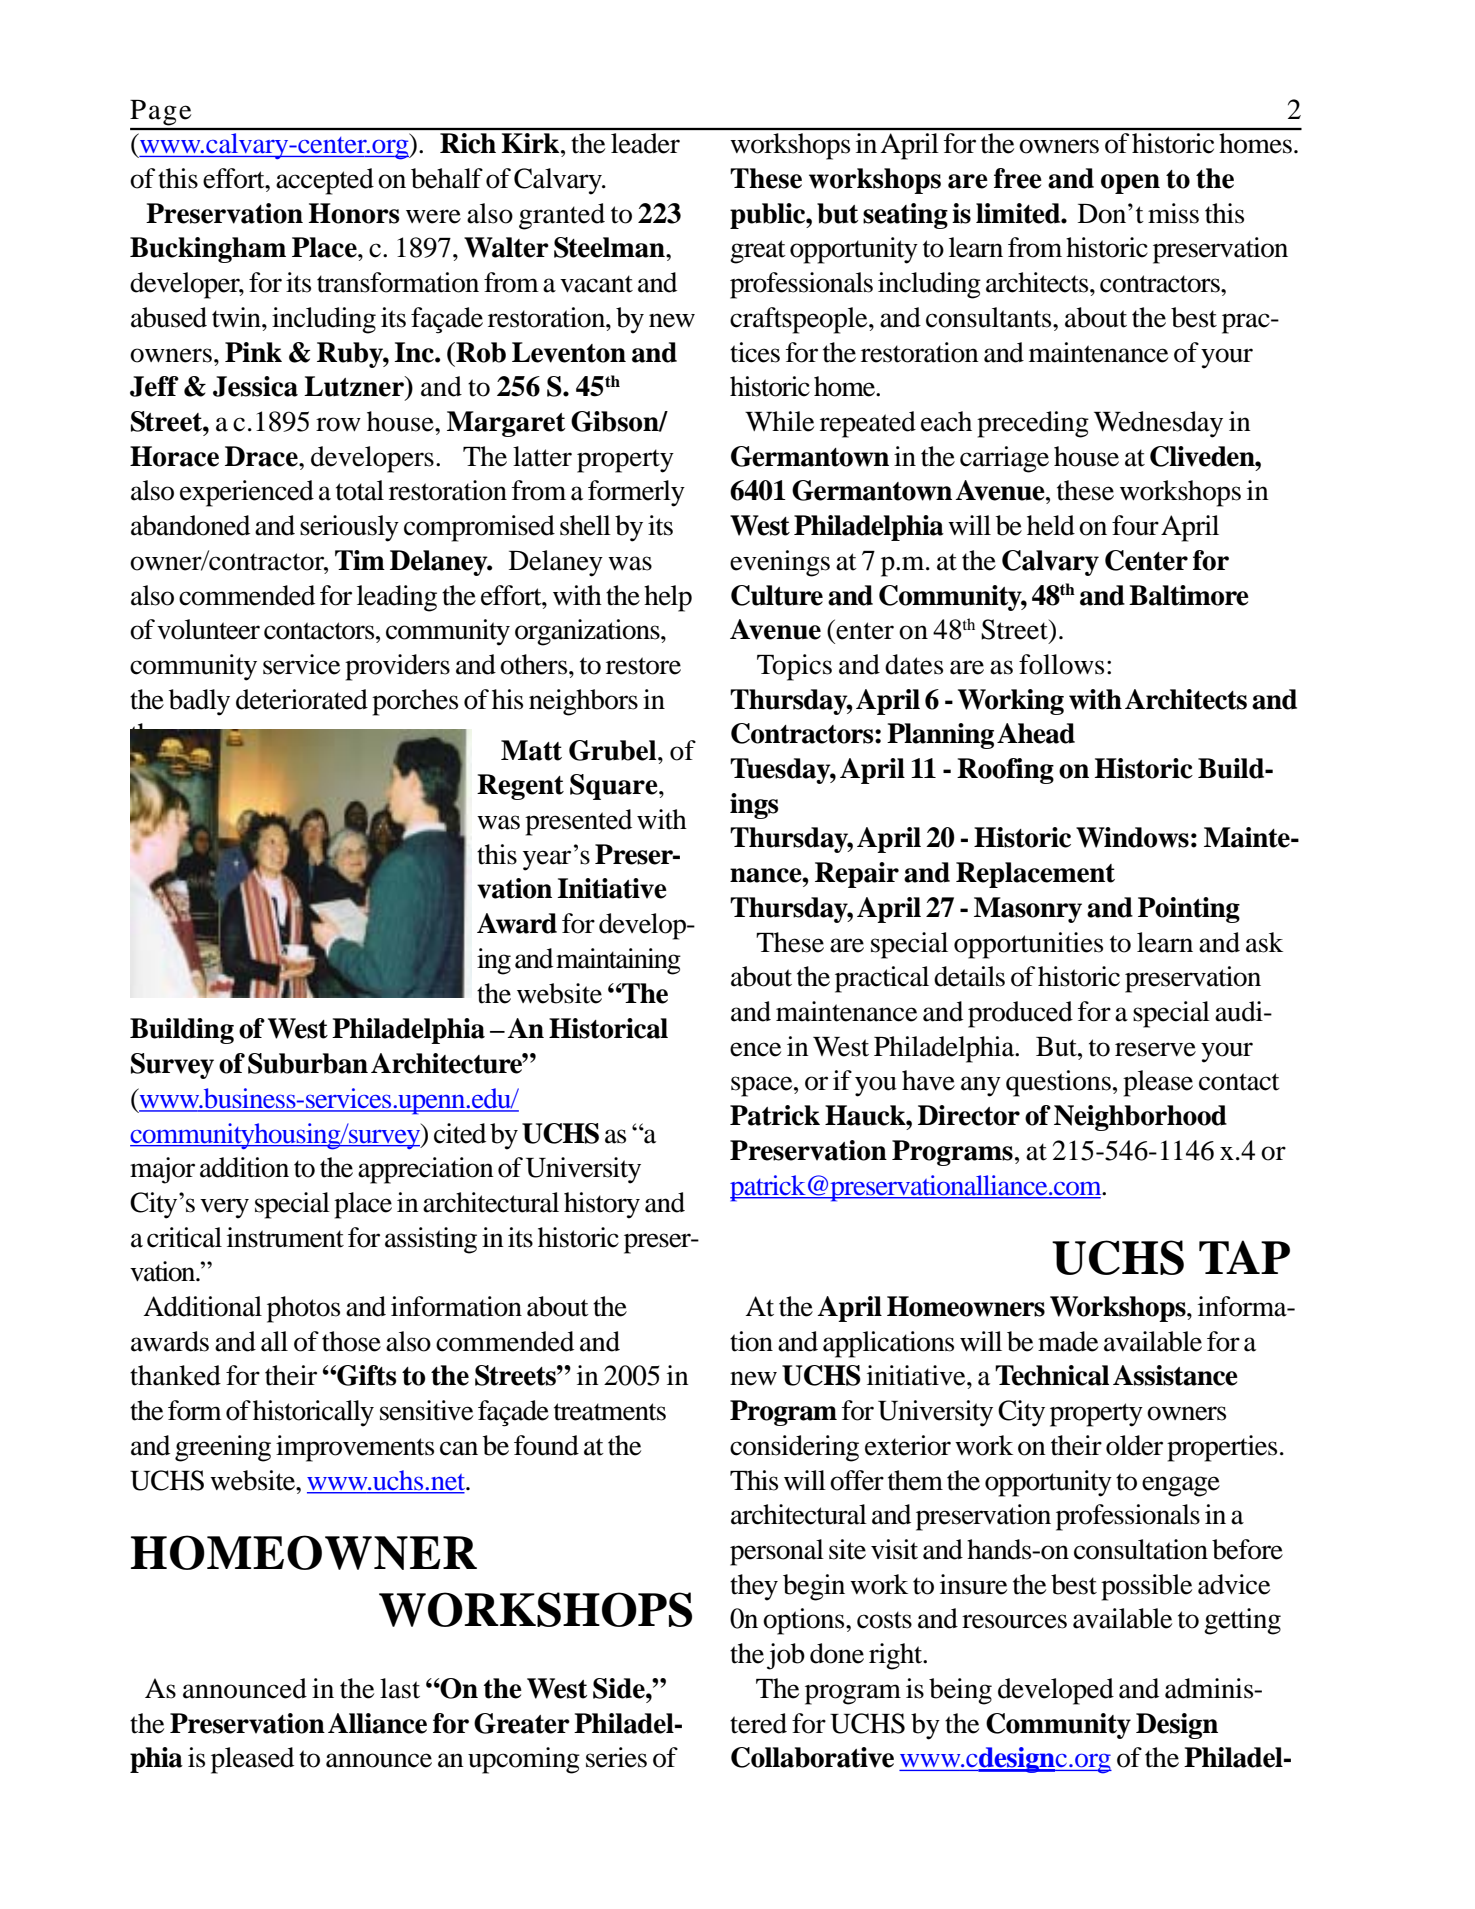 Image resolution: width=1475 pixels, height=1909 pixels. Describe the element at coordinates (645, 143) in the screenshot. I see `leader` at that location.
